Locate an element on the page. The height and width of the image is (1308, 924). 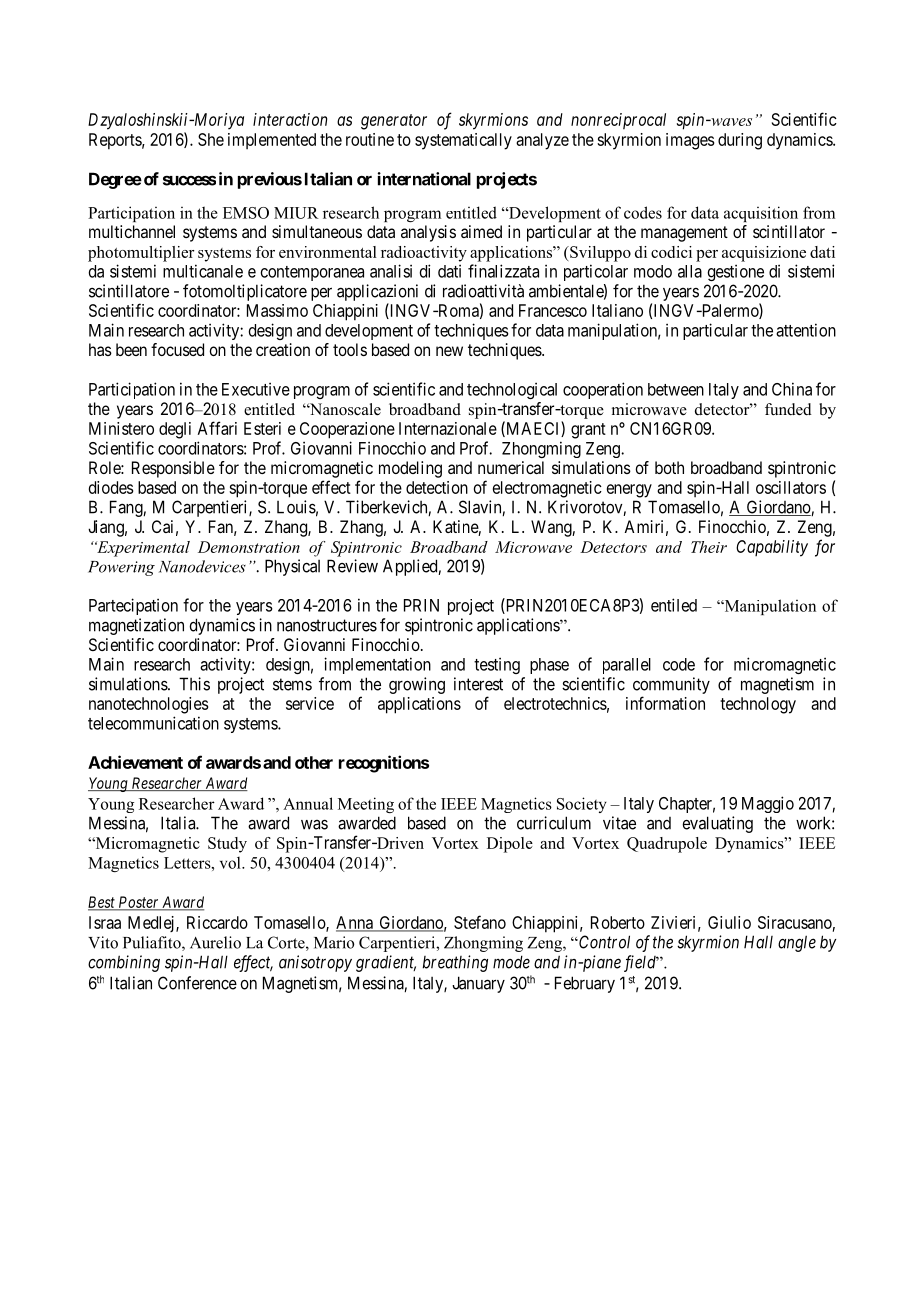
magnetization is located at coordinates (136, 626).
